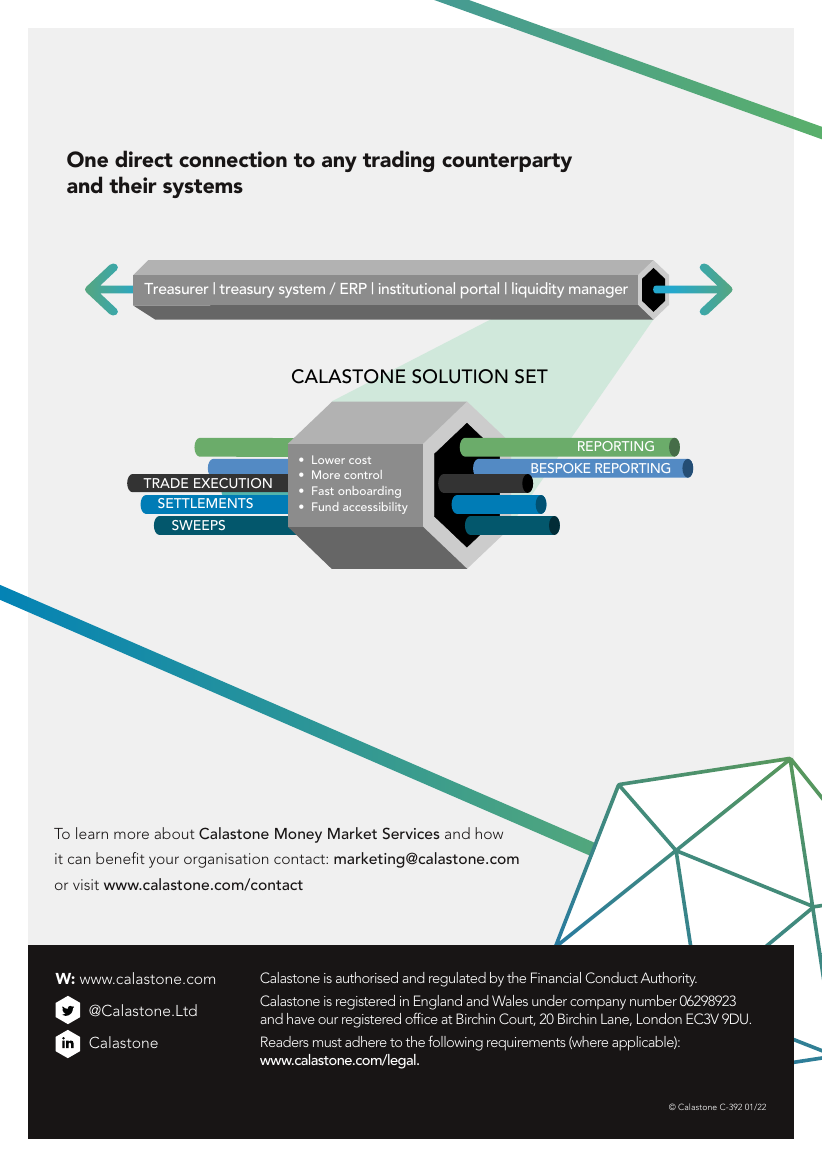  Describe the element at coordinates (598, 1004) in the screenshot. I see `company` at that location.
